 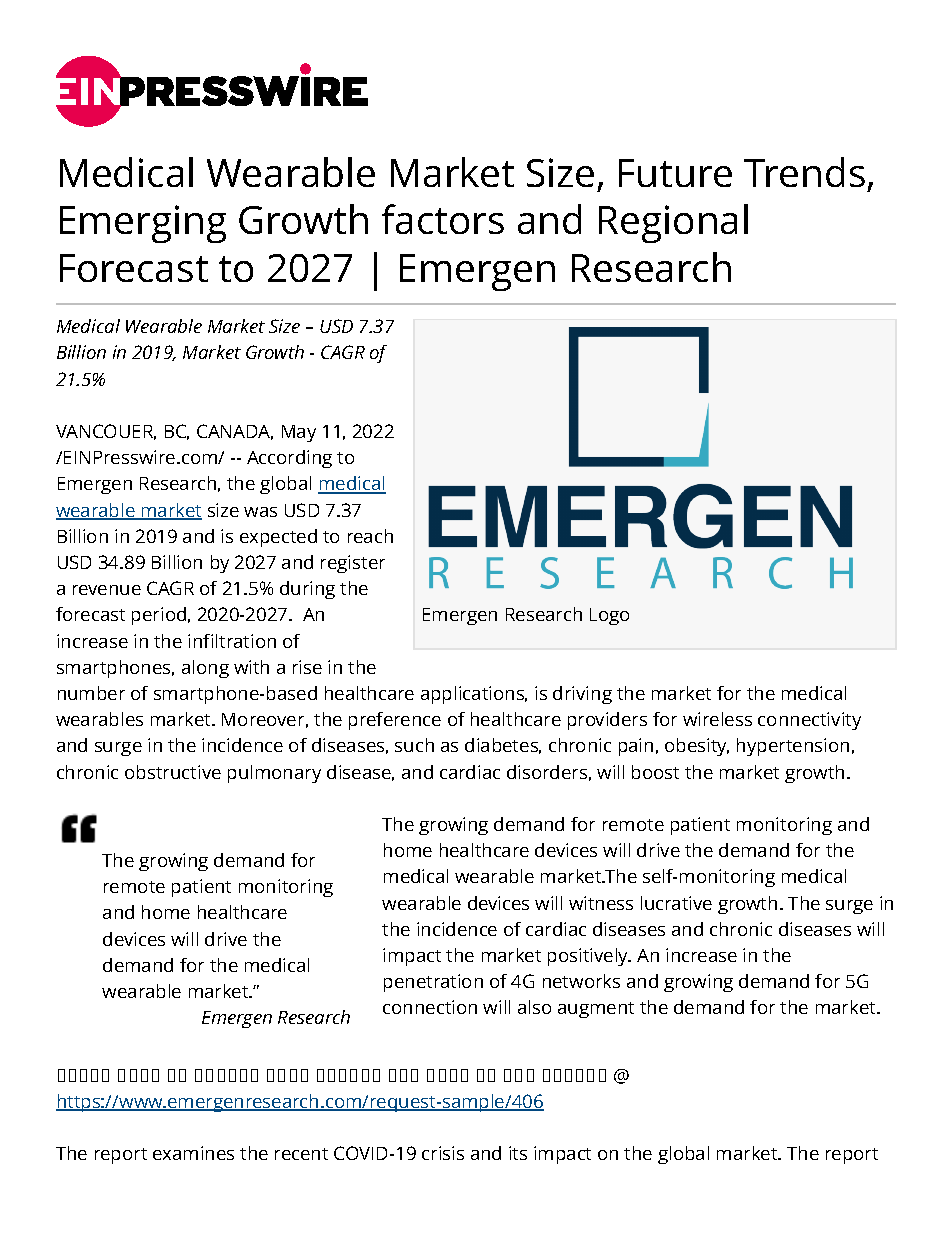 What do you see at coordinates (609, 616) in the screenshot?
I see `Logo` at bounding box center [609, 616].
